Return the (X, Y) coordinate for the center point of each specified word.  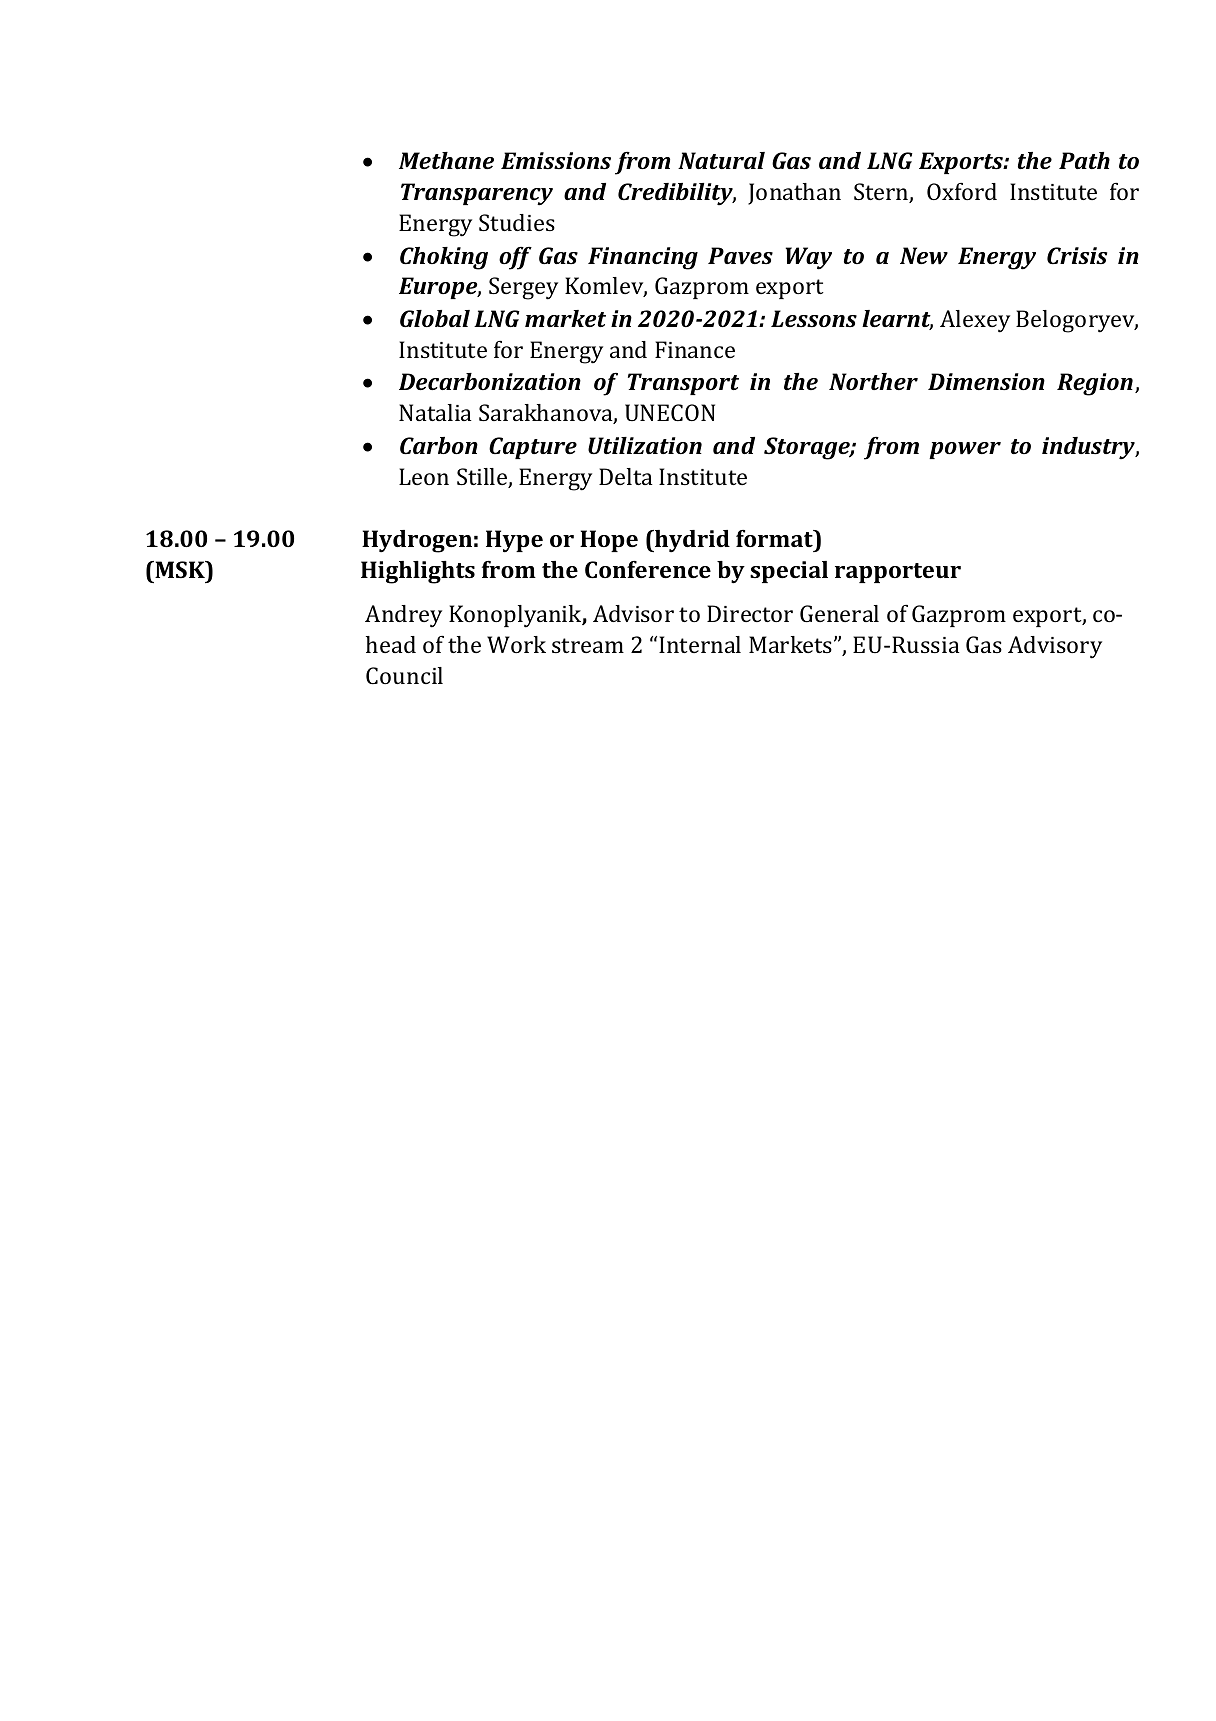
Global (435, 318)
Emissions (556, 160)
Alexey (975, 321)
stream (588, 645)
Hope (609, 541)
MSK (180, 569)
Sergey (523, 288)
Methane (446, 160)
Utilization (645, 445)
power (965, 450)
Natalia (435, 412)
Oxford (962, 191)
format (775, 538)
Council (404, 675)
